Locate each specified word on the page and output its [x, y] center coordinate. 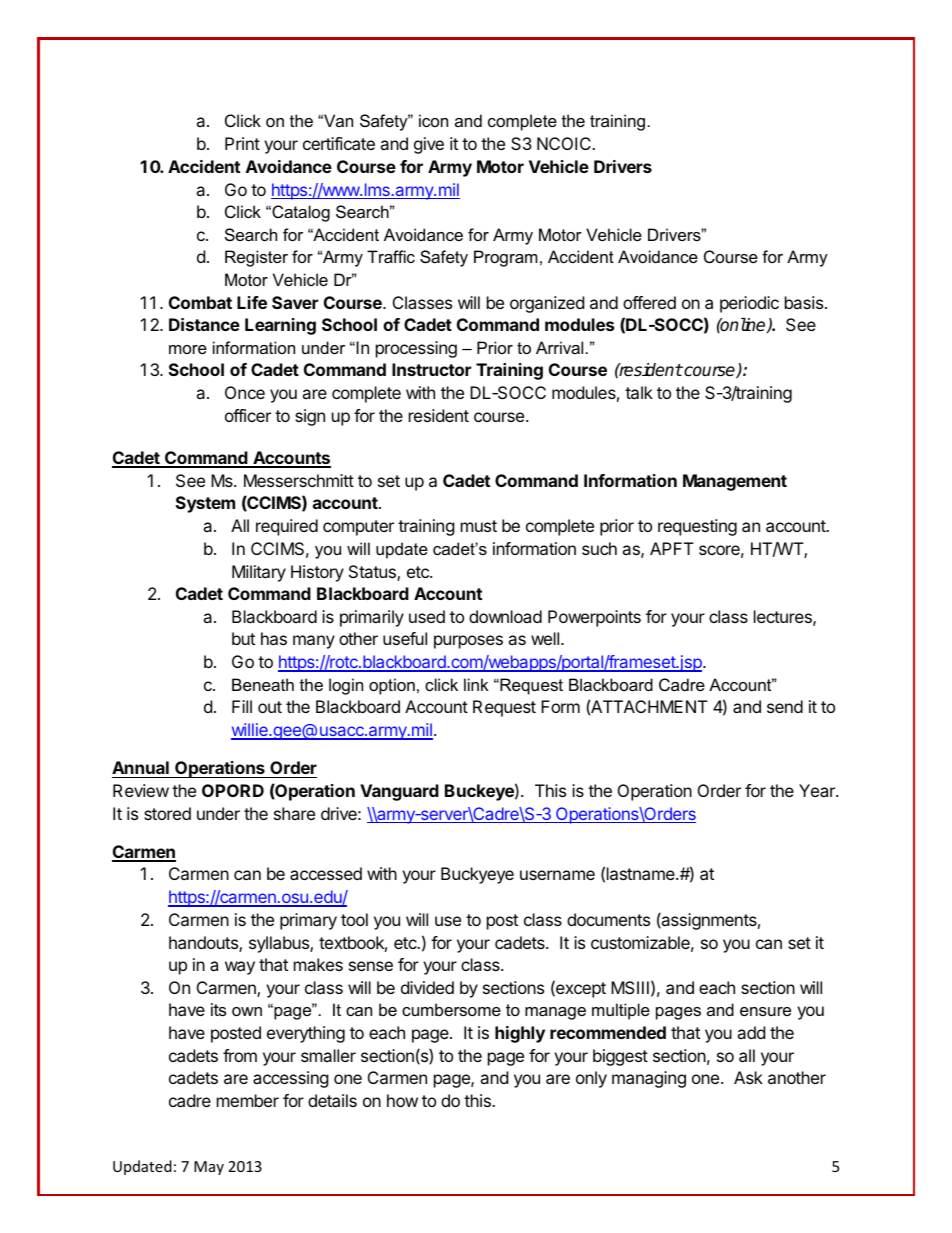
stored [167, 813]
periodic [749, 304]
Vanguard [399, 792]
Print [242, 143]
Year [818, 790]
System [205, 504]
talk [639, 392]
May [209, 1168]
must [479, 526]
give [429, 145]
